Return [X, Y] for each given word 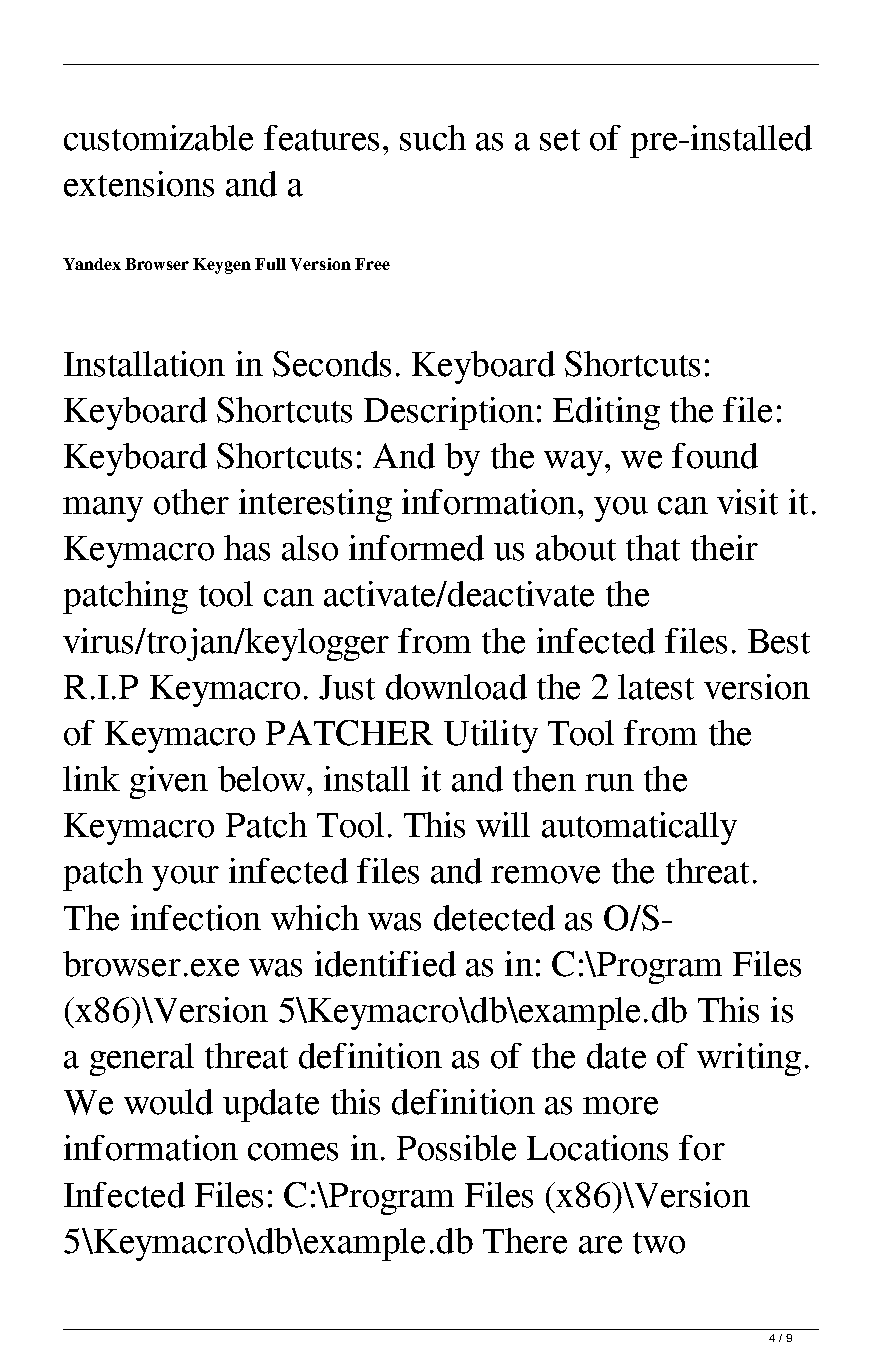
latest [656, 687]
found [715, 456]
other [191, 502]
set [560, 140]
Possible [456, 1148]
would [168, 1102]
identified [385, 964]
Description [449, 413]
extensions [139, 184]
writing [749, 1059]
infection [196, 918]
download [456, 687]
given [169, 782]
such [433, 138]
